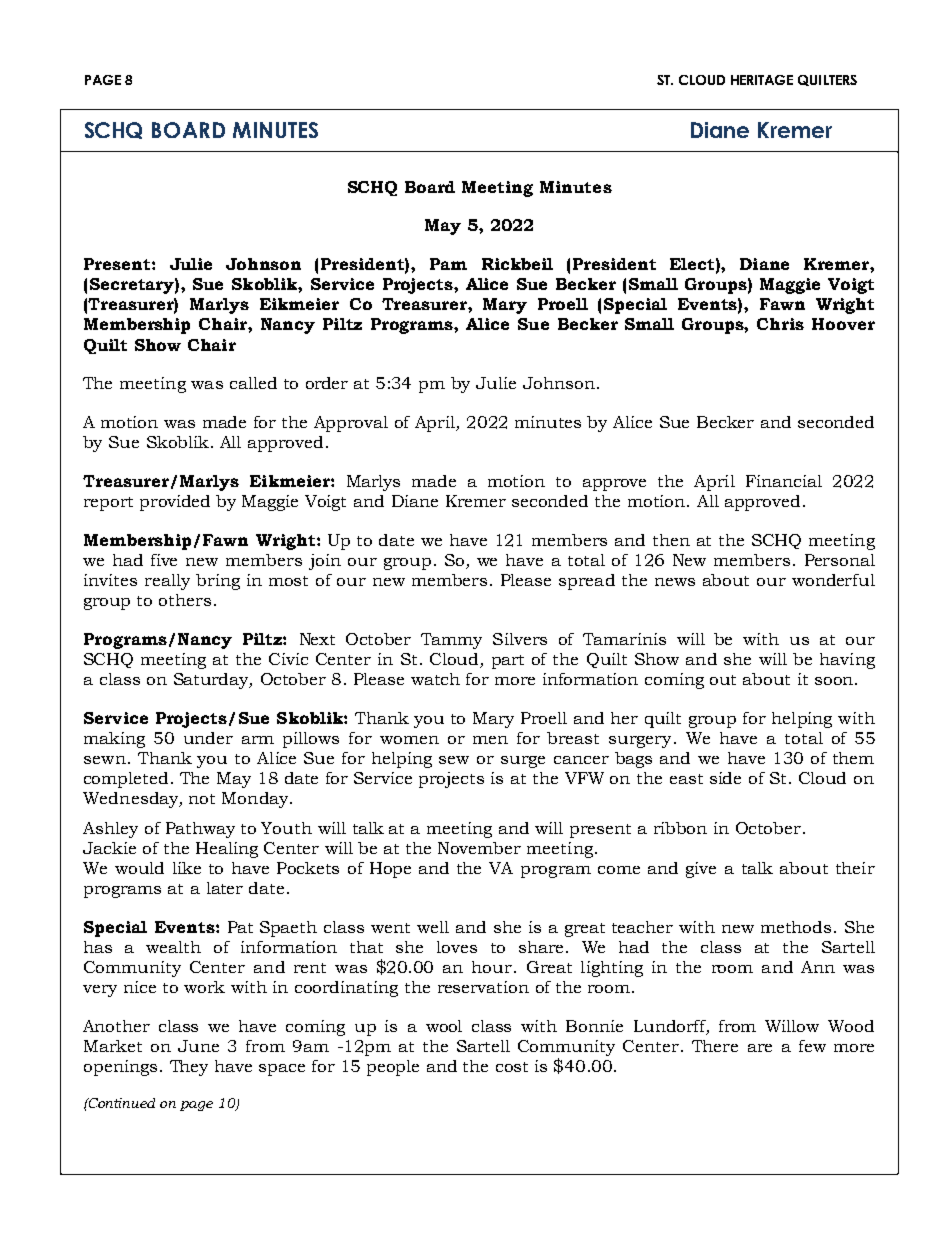 This screenshot has height=1233, width=952. What do you see at coordinates (208, 738) in the screenshot?
I see `under` at bounding box center [208, 738].
